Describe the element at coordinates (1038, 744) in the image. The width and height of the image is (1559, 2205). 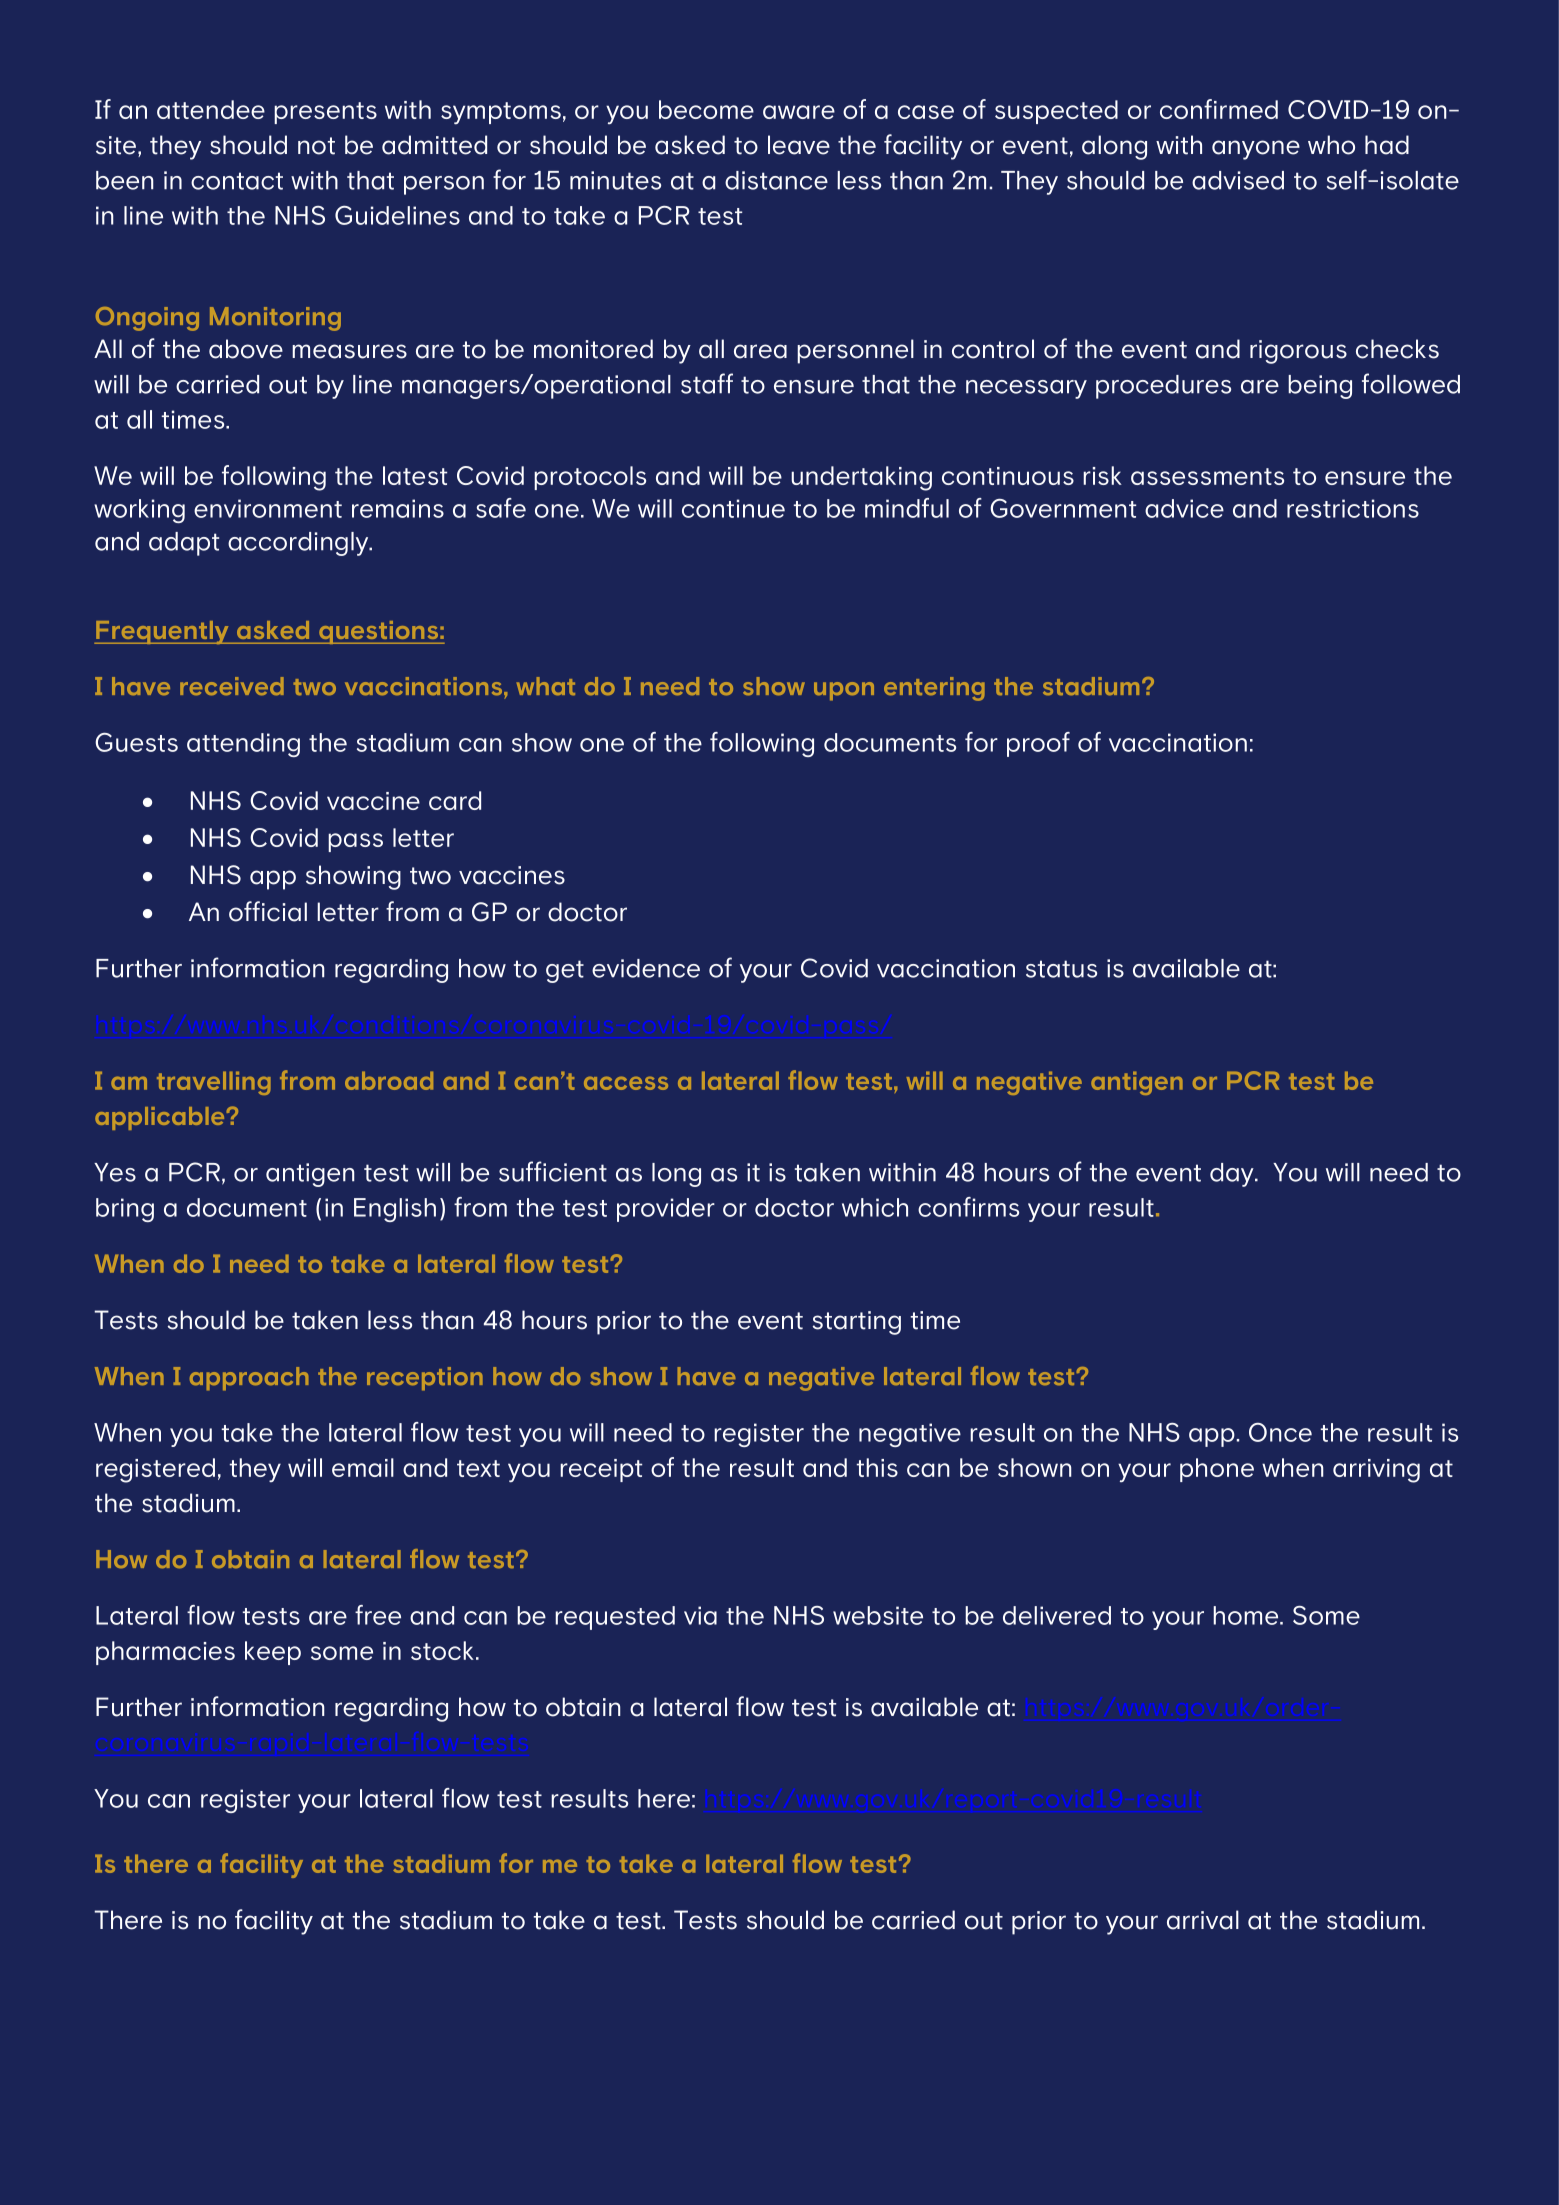
I see `proof` at that location.
